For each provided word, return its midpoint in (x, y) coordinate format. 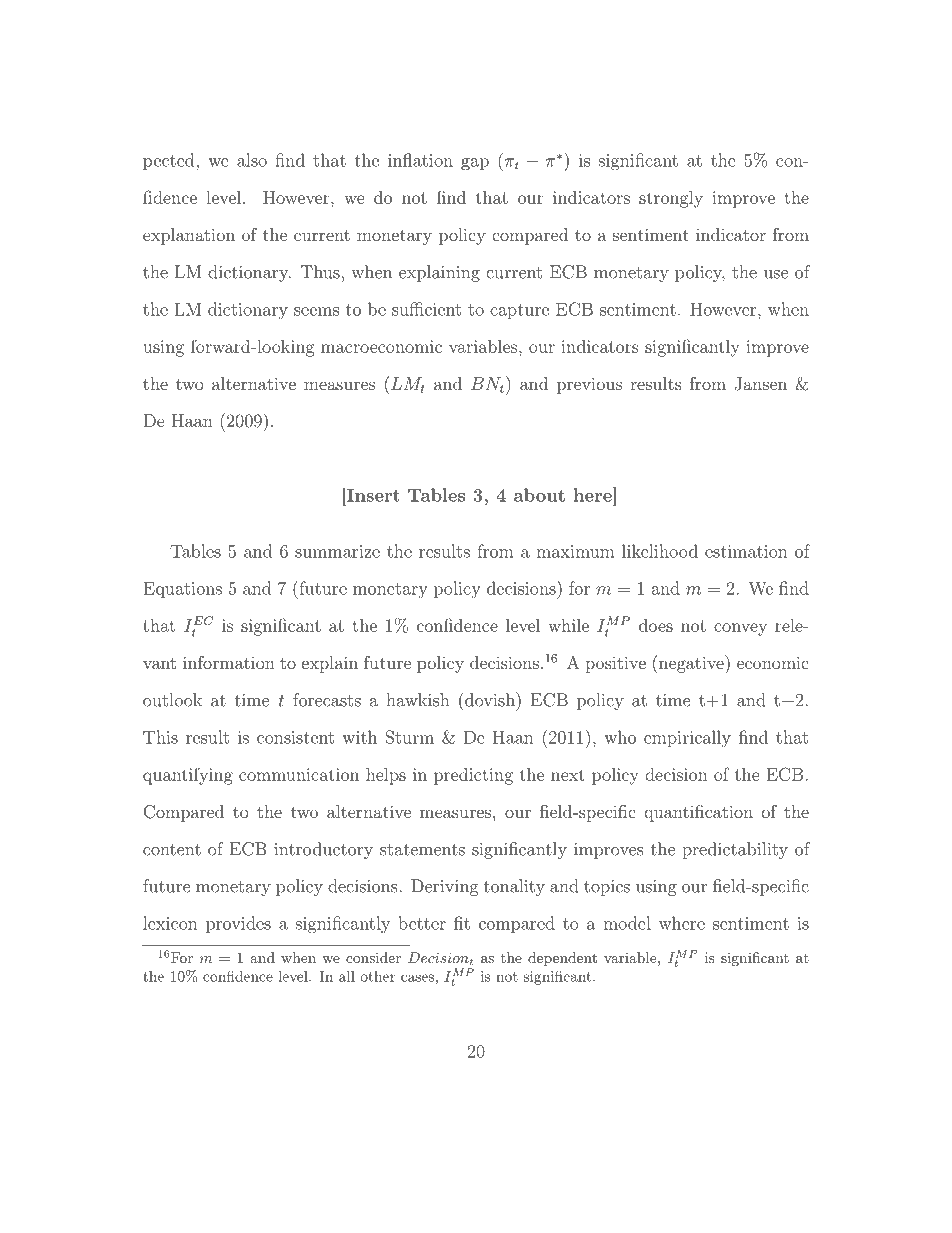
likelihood (660, 551)
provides (238, 924)
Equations (182, 590)
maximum (575, 551)
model (627, 923)
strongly (671, 199)
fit (462, 923)
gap (475, 164)
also (252, 160)
